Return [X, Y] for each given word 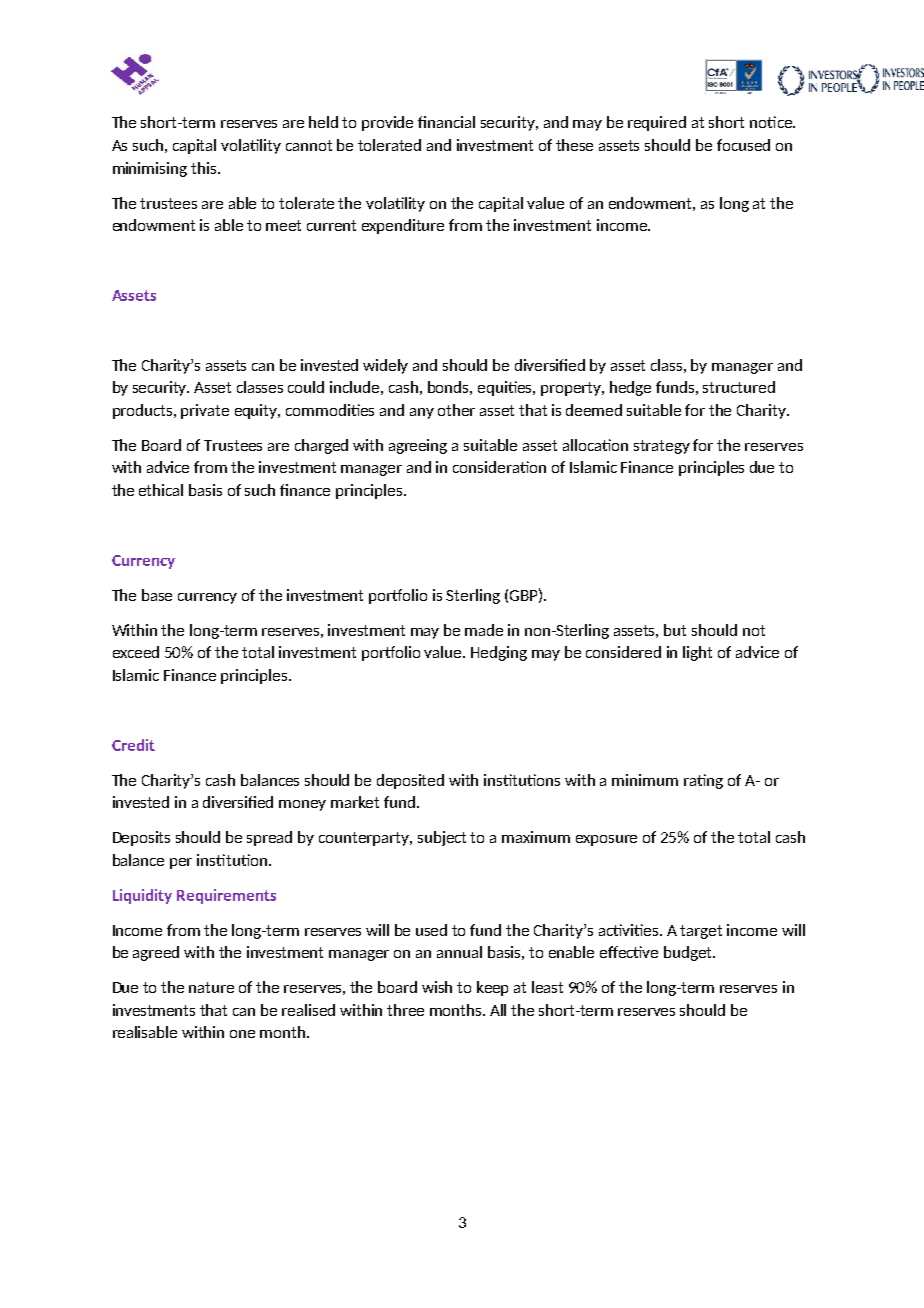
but [675, 630]
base [157, 595]
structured [739, 387]
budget [689, 953]
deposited [410, 781]
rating [703, 781]
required [657, 123]
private [205, 411]
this [203, 168]
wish [437, 987]
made [484, 630]
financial [446, 122]
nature [211, 987]
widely [385, 366]
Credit [133, 745]
